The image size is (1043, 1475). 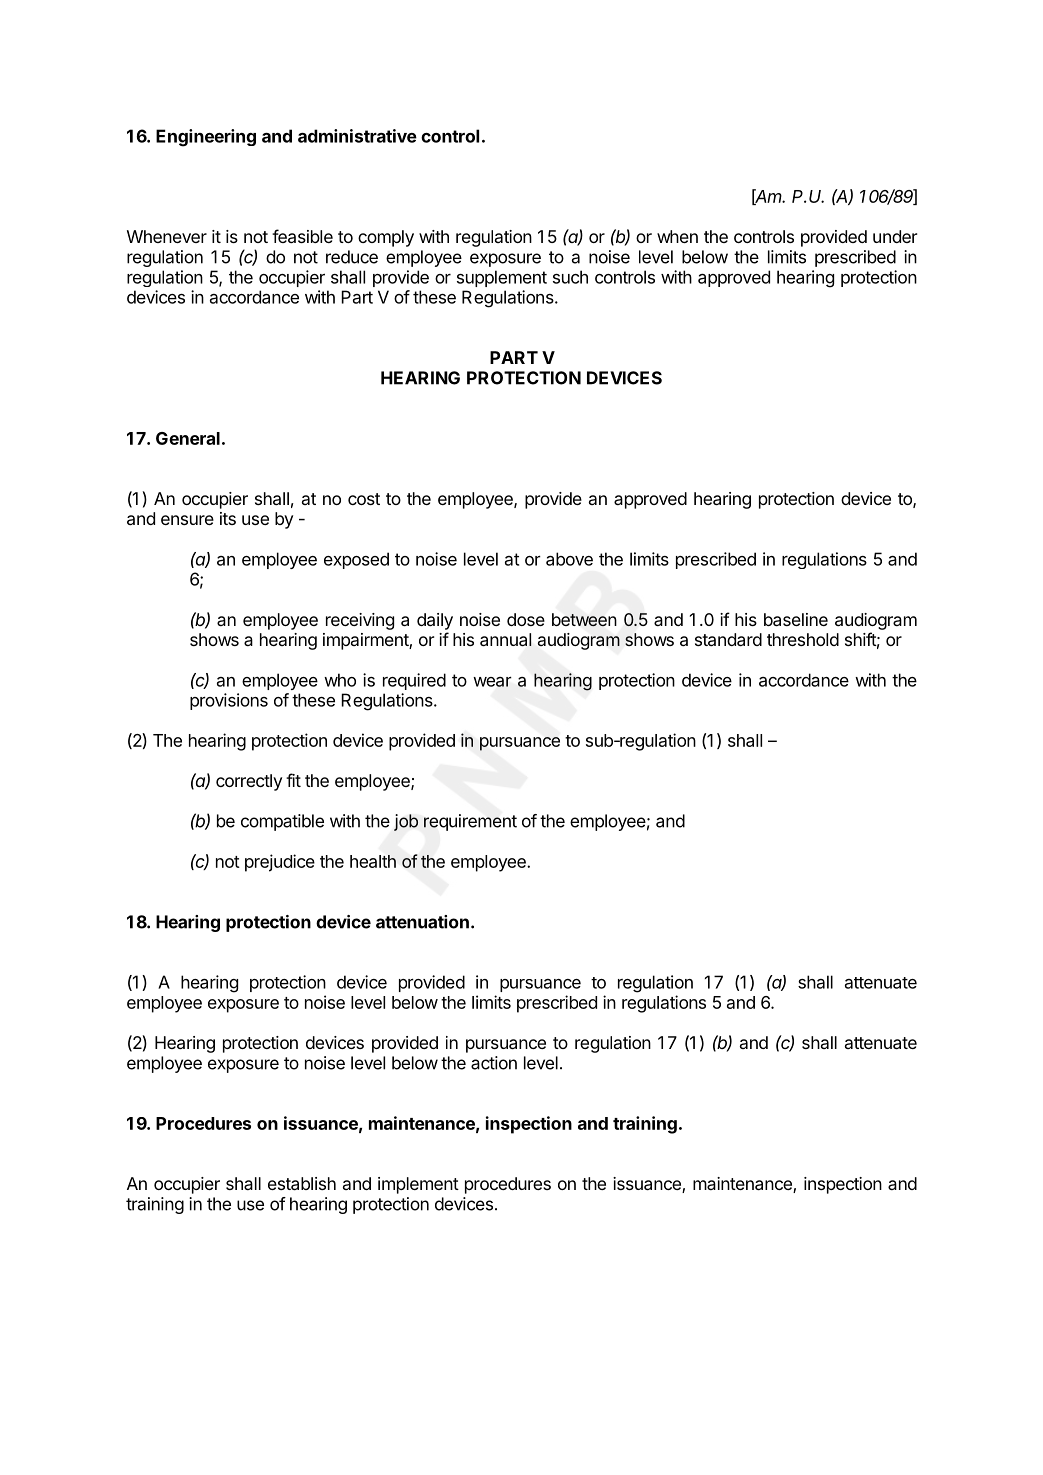 I want to click on such, so click(x=570, y=277).
